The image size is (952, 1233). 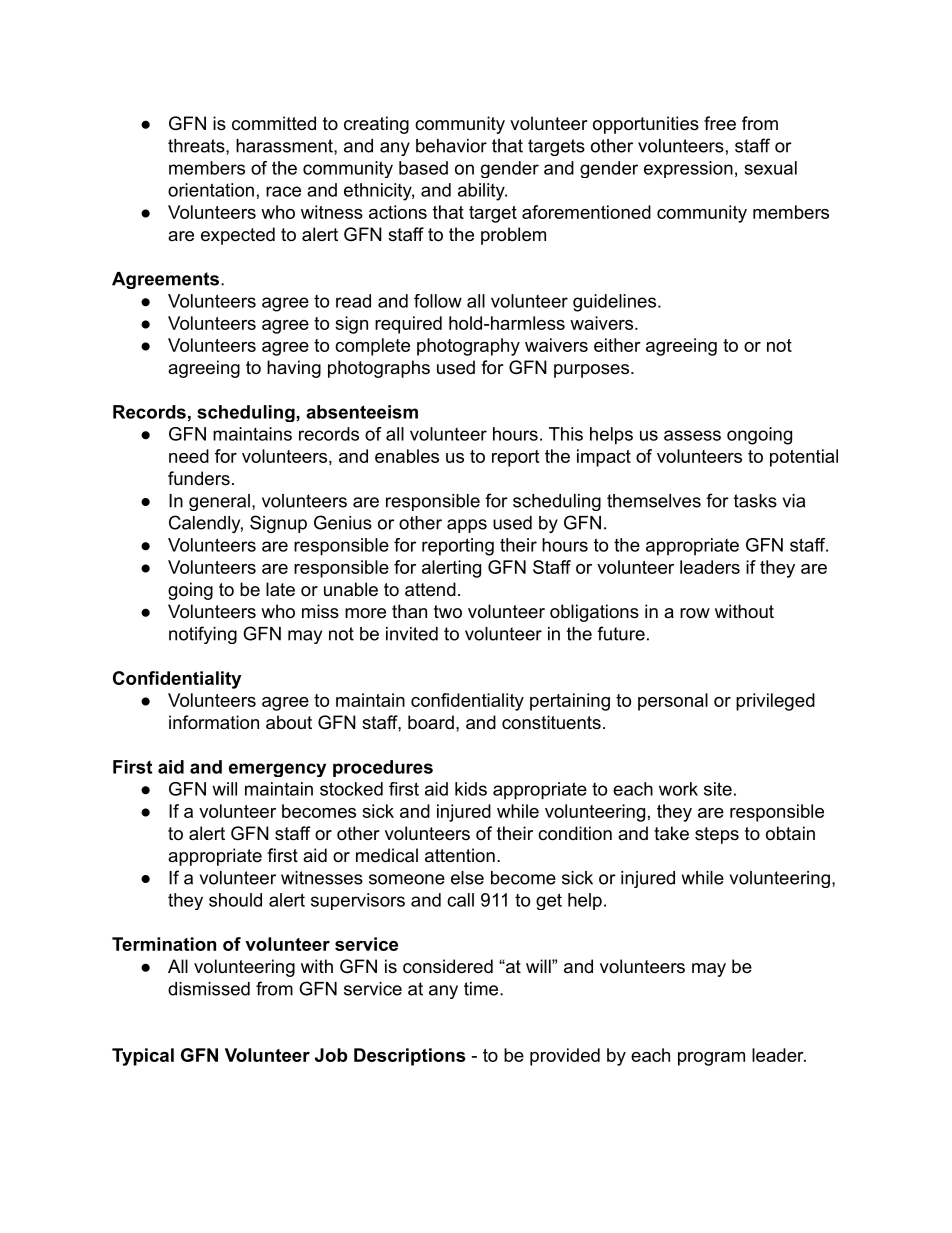 I want to click on time, so click(x=481, y=989).
